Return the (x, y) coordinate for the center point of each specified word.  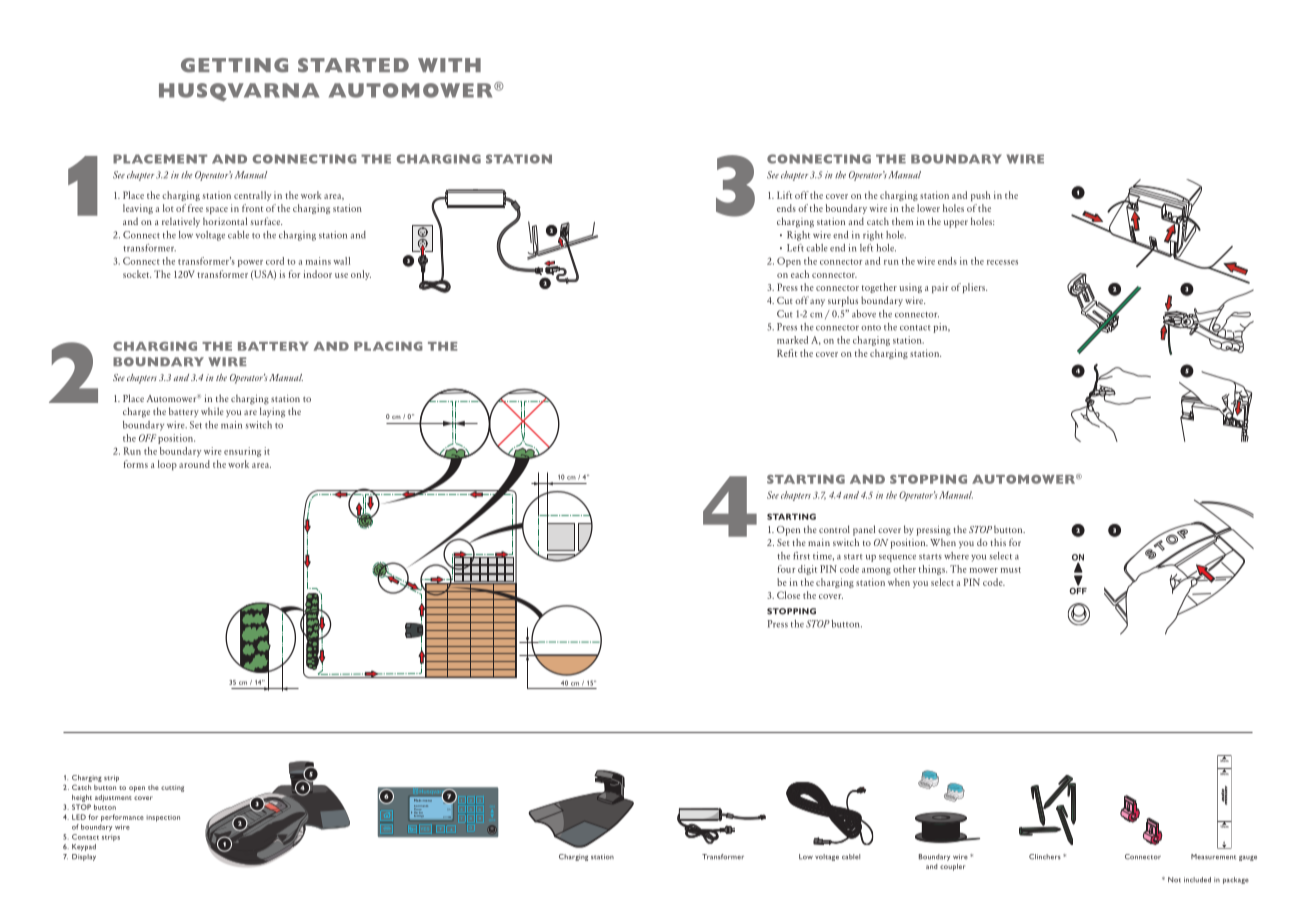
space (217, 210)
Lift (784, 195)
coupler (952, 867)
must (1011, 570)
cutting (172, 788)
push (981, 196)
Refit (787, 353)
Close (788, 595)
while (212, 411)
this (998, 542)
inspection (163, 818)
